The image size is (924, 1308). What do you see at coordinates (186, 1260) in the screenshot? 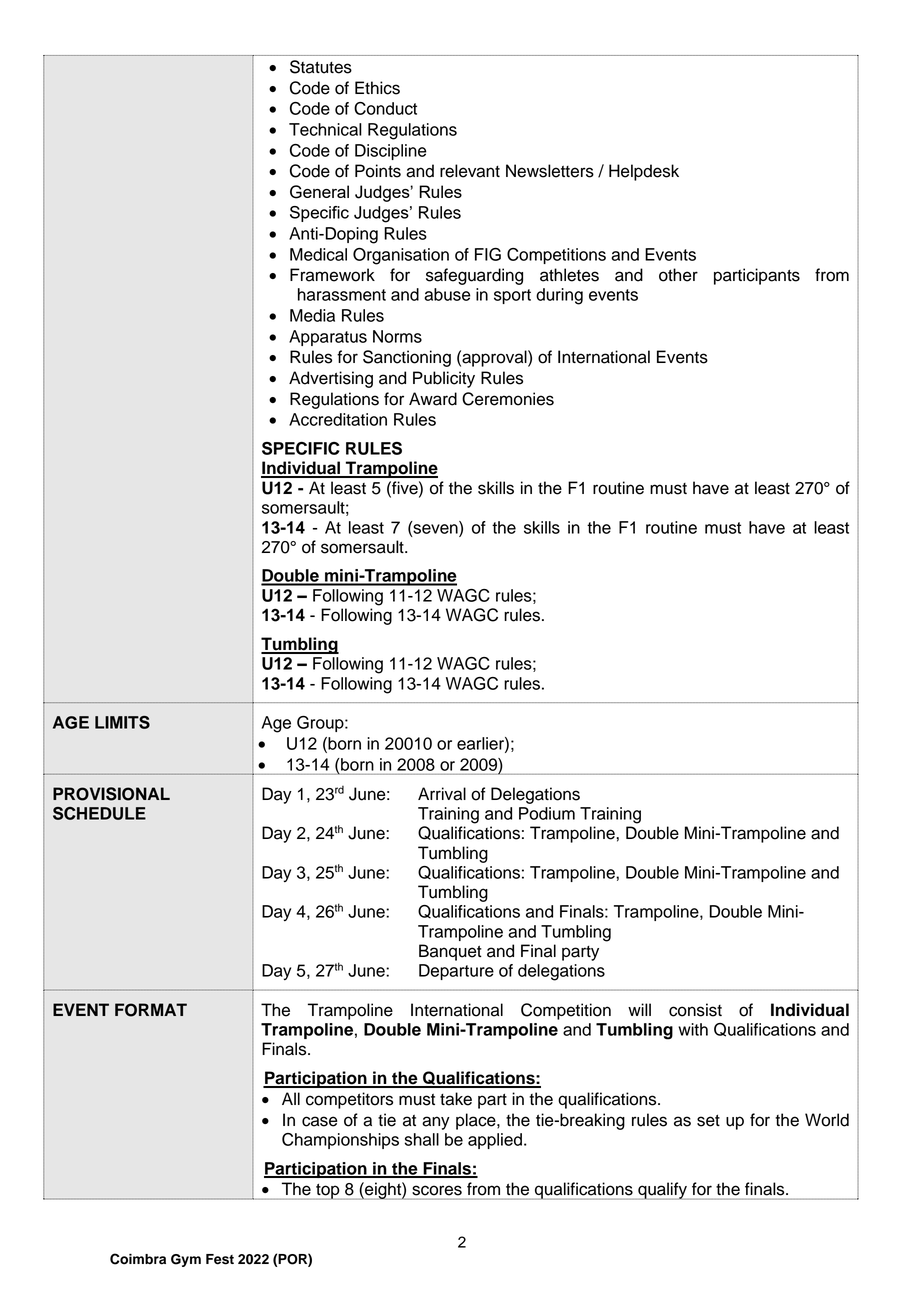
I see `Gym` at bounding box center [186, 1260].
